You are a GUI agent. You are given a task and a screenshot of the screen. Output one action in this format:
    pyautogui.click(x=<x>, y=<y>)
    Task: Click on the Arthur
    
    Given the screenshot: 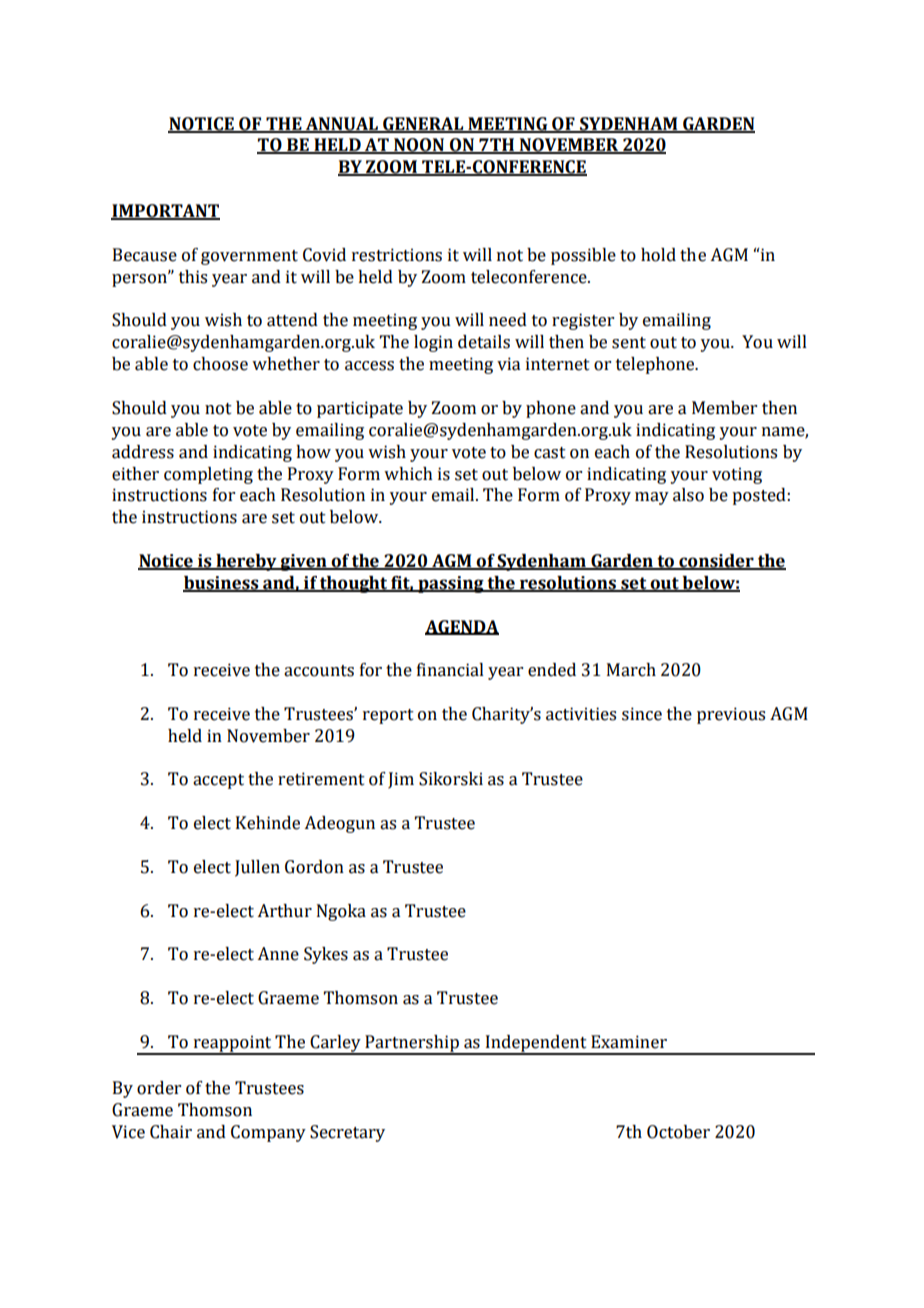 What is the action you would take?
    pyautogui.click(x=284, y=911)
